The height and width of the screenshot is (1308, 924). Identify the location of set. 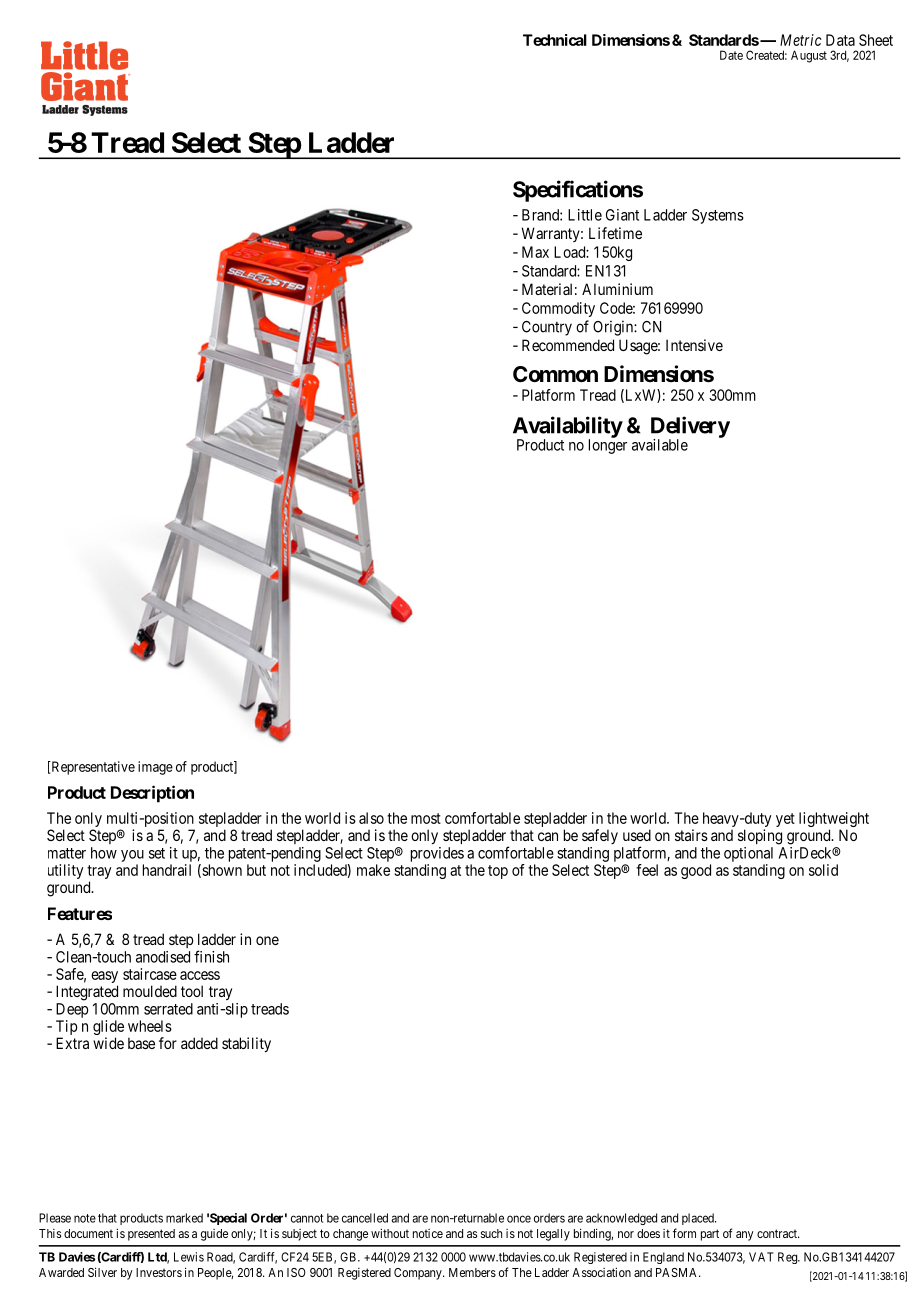
(157, 853).
